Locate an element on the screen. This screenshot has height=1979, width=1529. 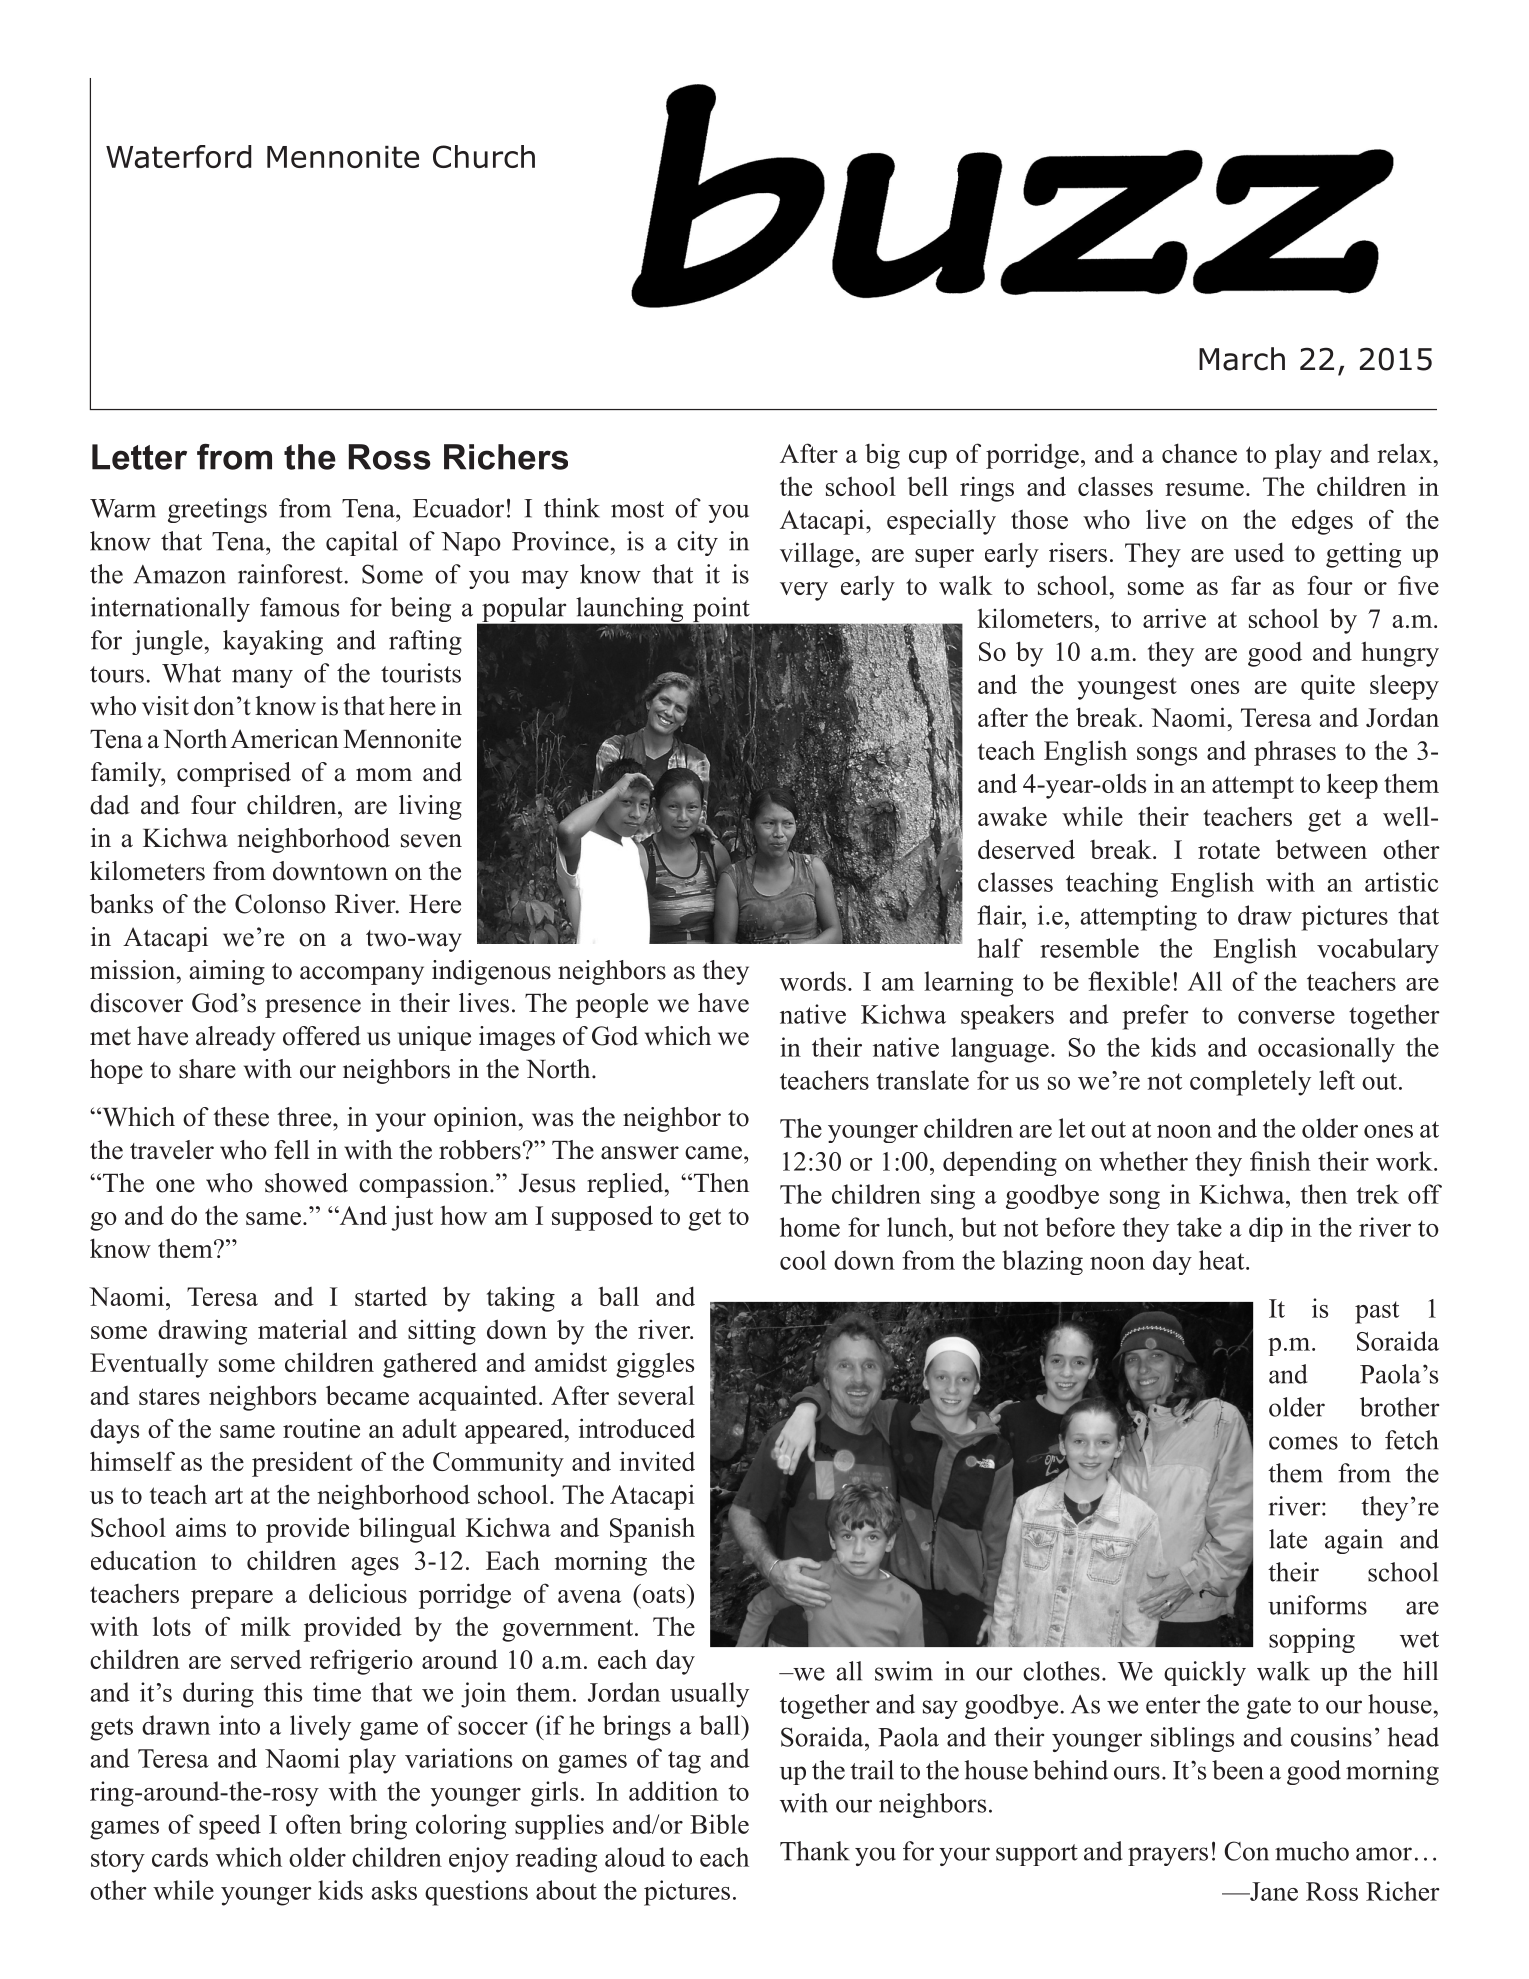
Thank is located at coordinates (815, 1851).
